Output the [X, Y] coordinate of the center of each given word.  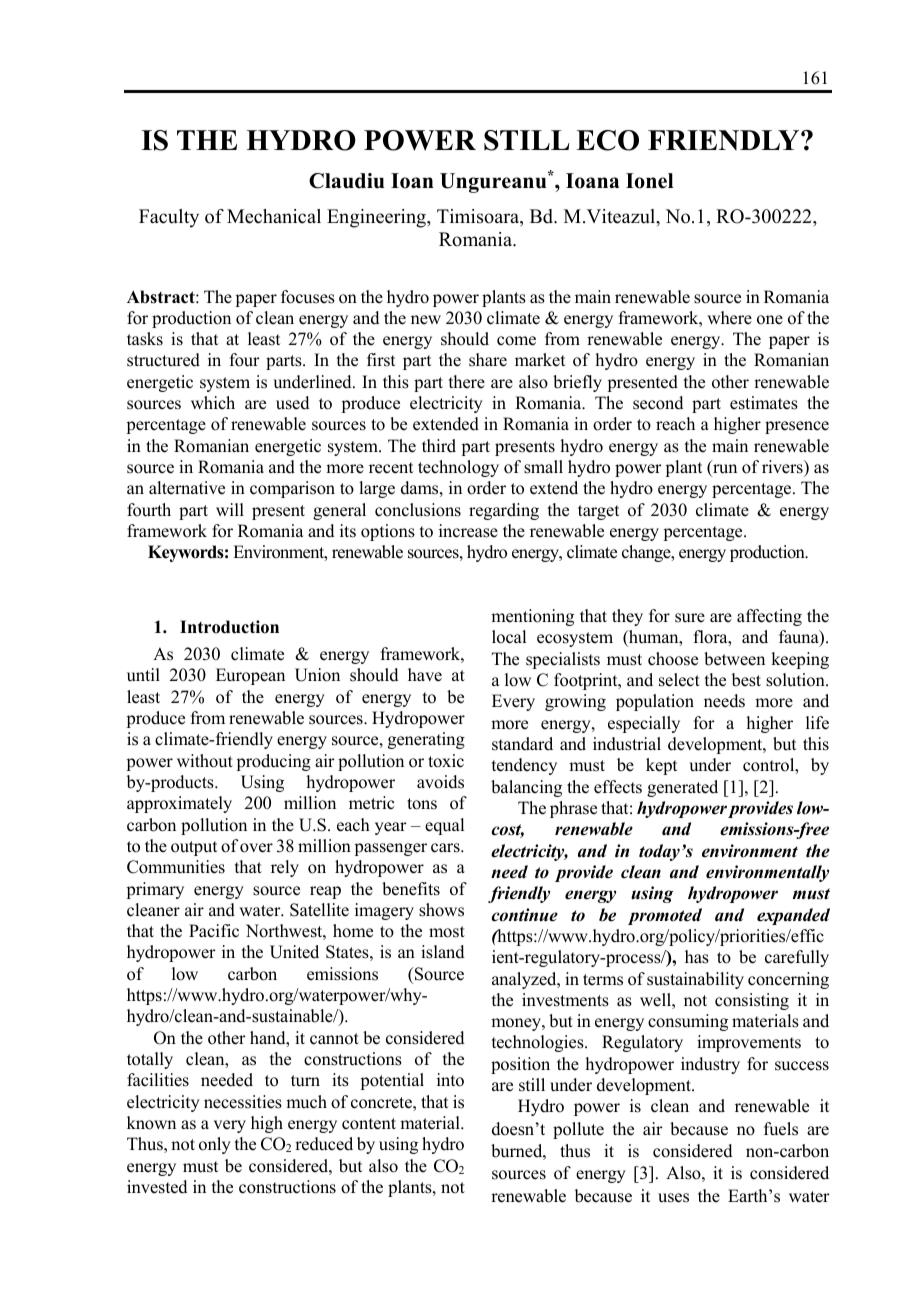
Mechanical [274, 216]
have [425, 675]
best [746, 680]
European [250, 676]
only [215, 1145]
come [516, 341]
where [729, 318]
